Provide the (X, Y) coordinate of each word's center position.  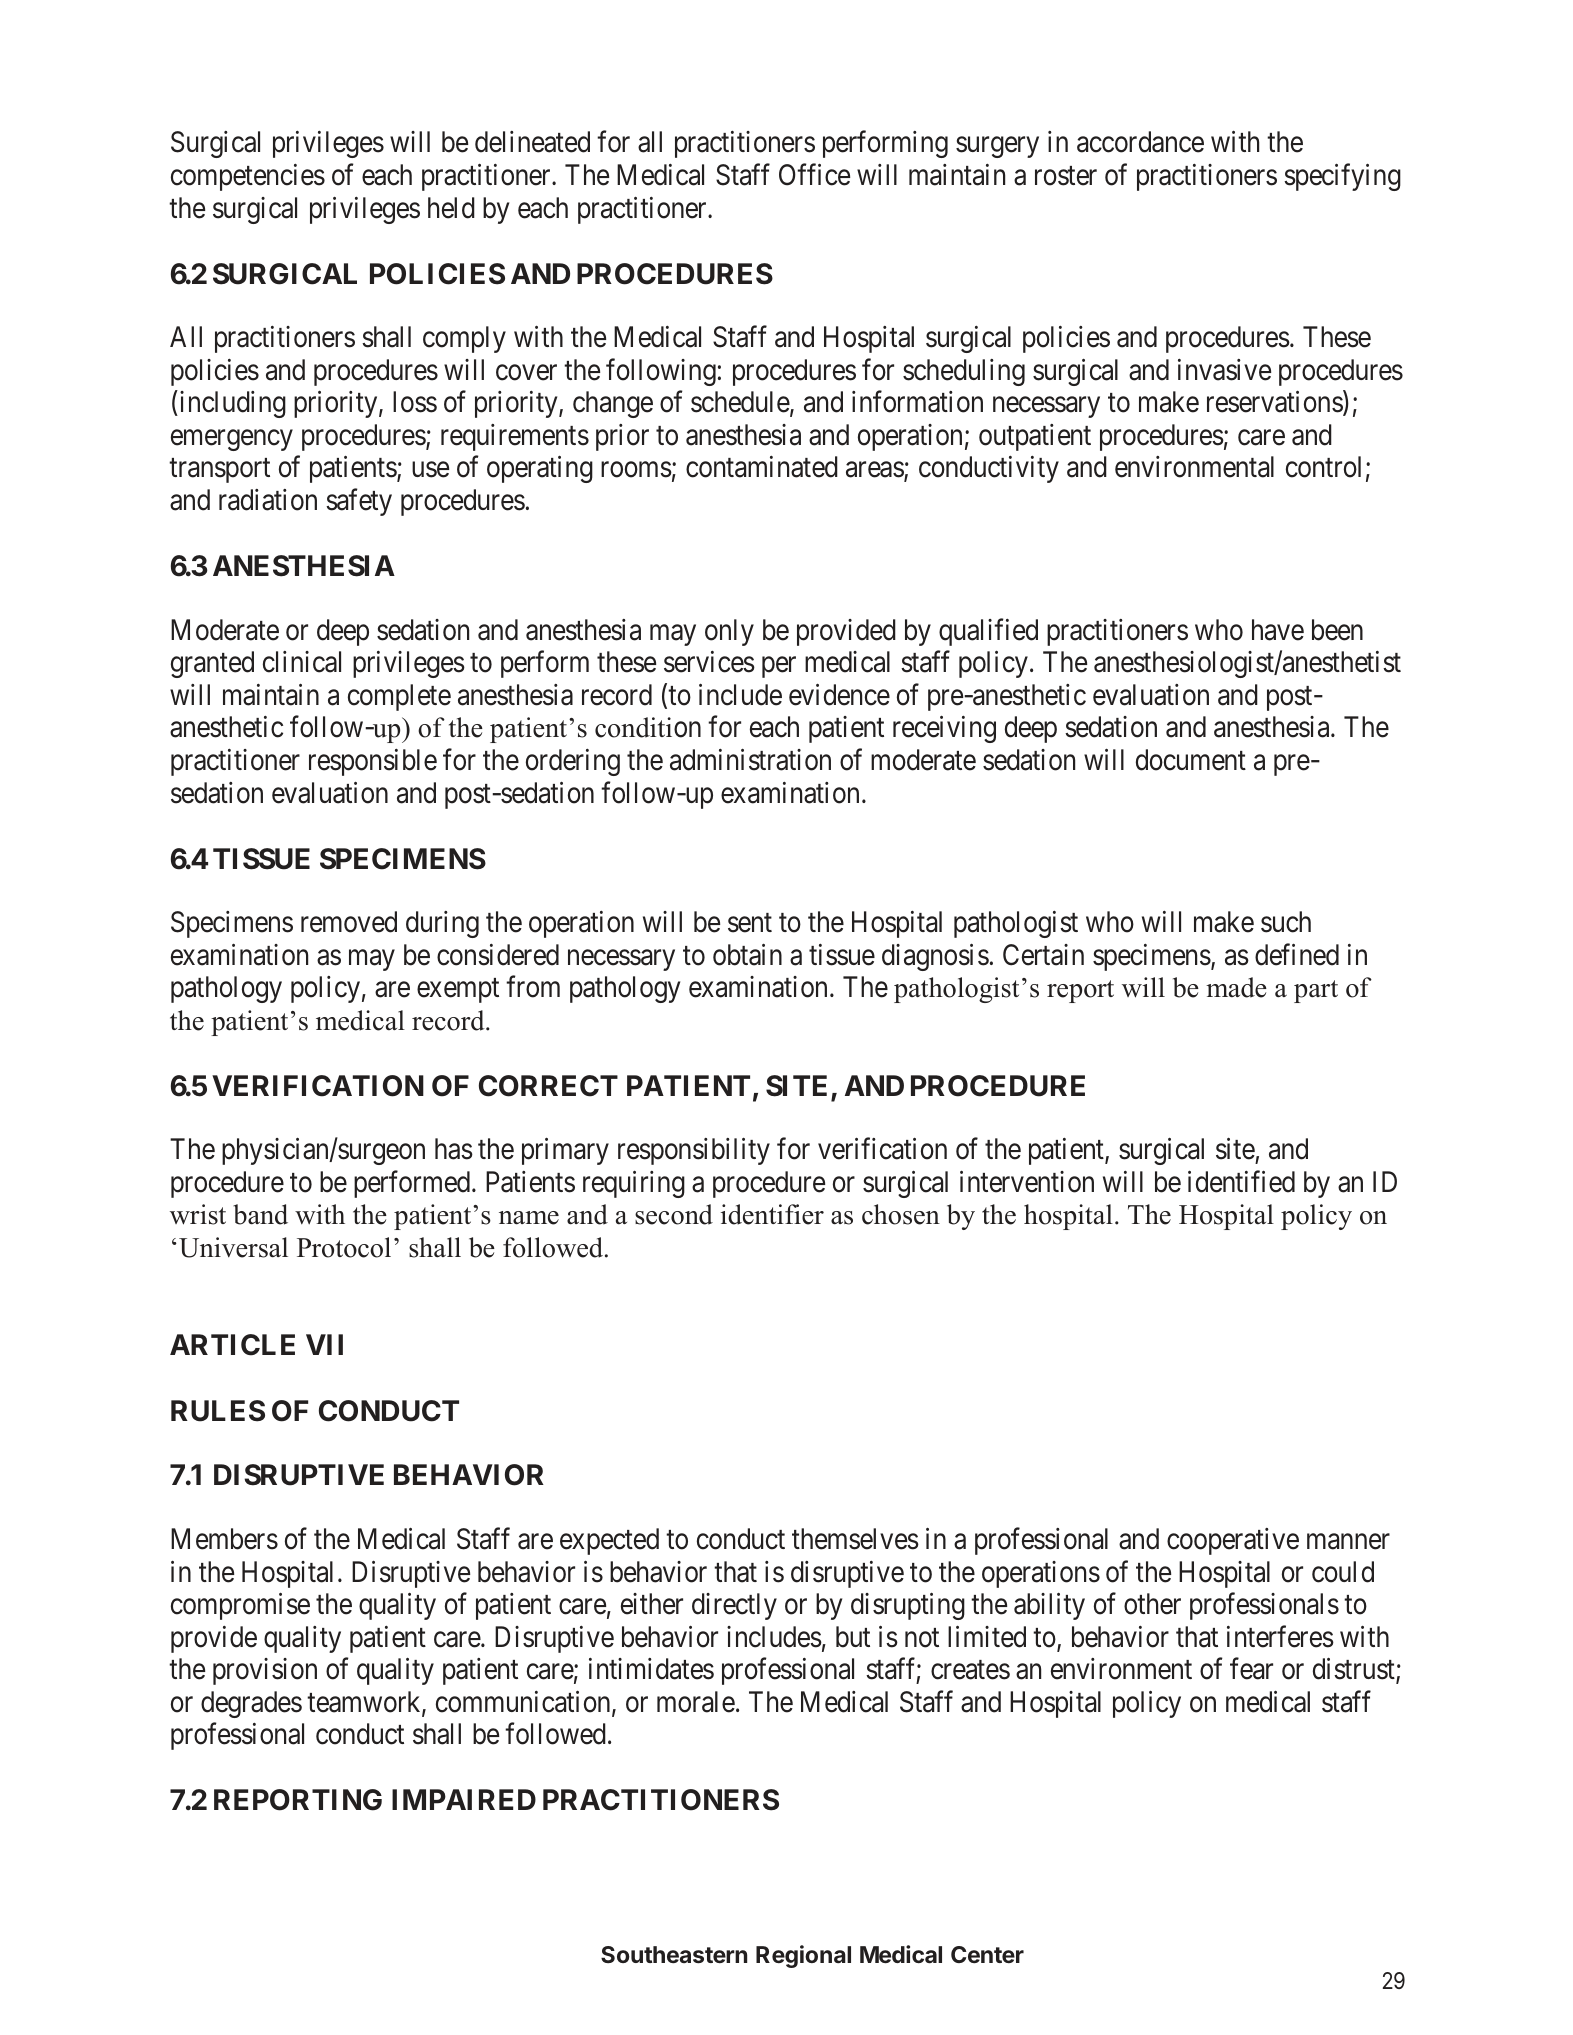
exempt (458, 991)
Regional (803, 1956)
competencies (248, 177)
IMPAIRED (464, 1799)
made (1236, 987)
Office (814, 175)
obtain (747, 955)
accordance (1140, 142)
